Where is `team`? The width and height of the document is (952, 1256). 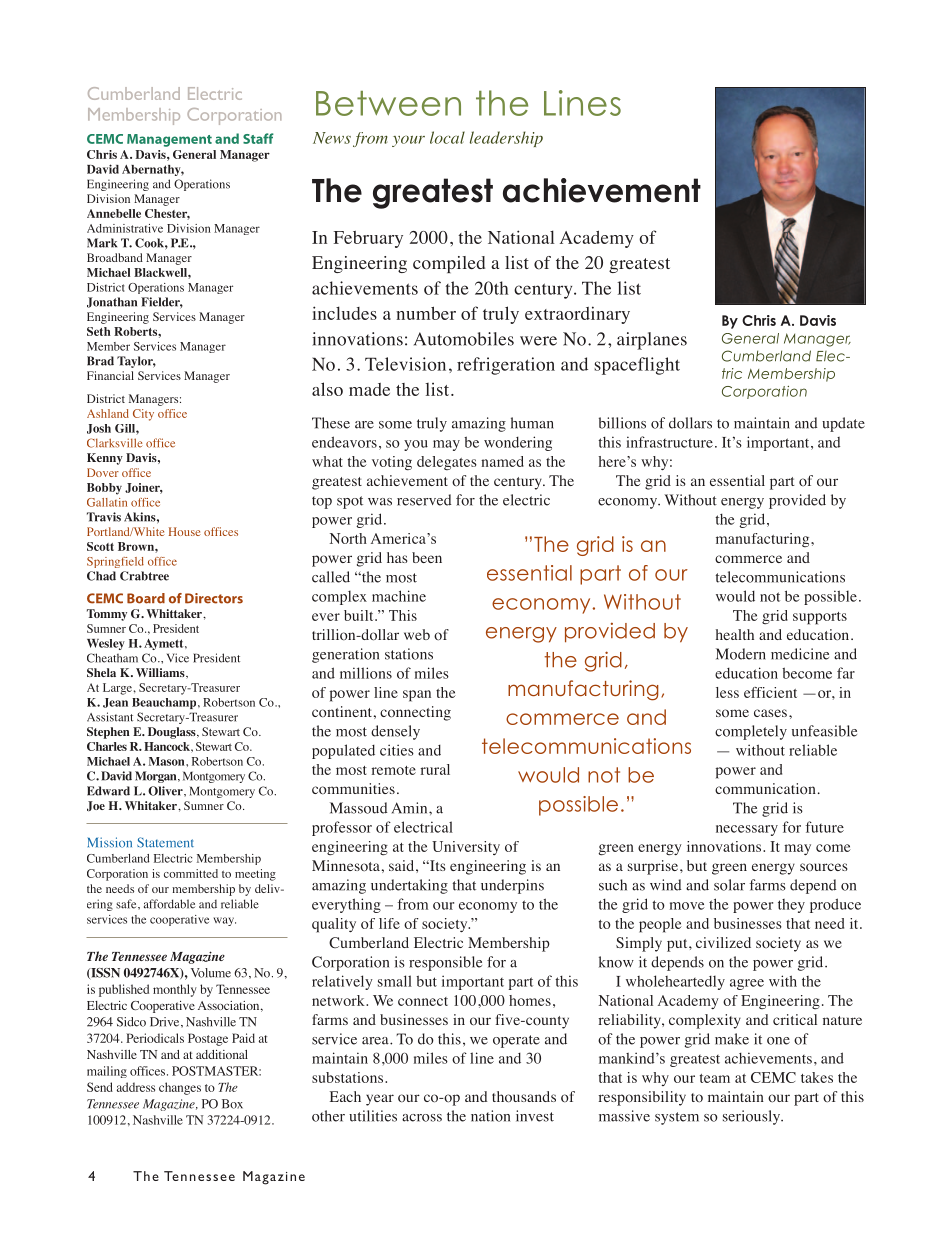
team is located at coordinates (715, 1078).
